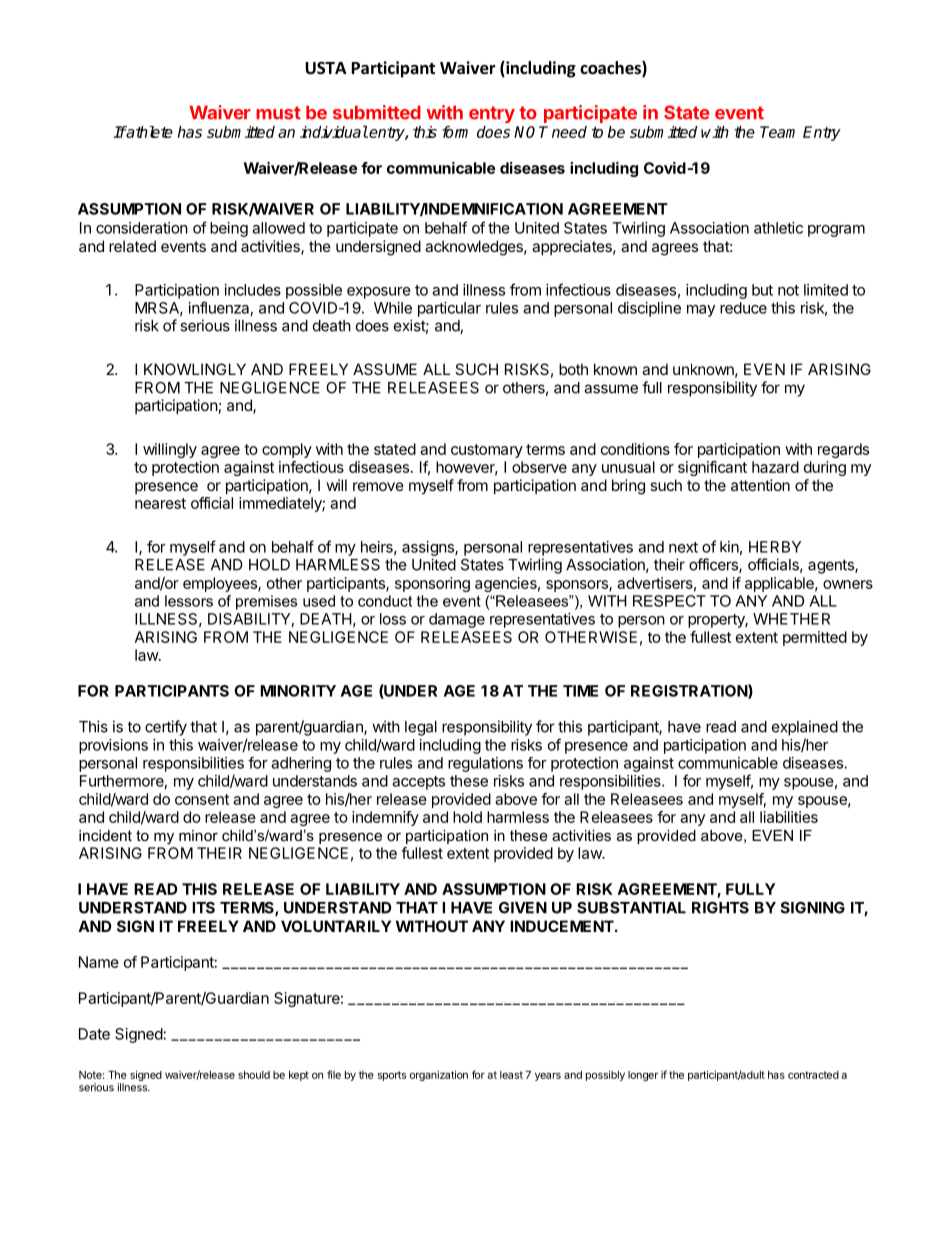 The width and height of the image is (952, 1233). Describe the element at coordinates (278, 113) in the image. I see `must` at that location.
